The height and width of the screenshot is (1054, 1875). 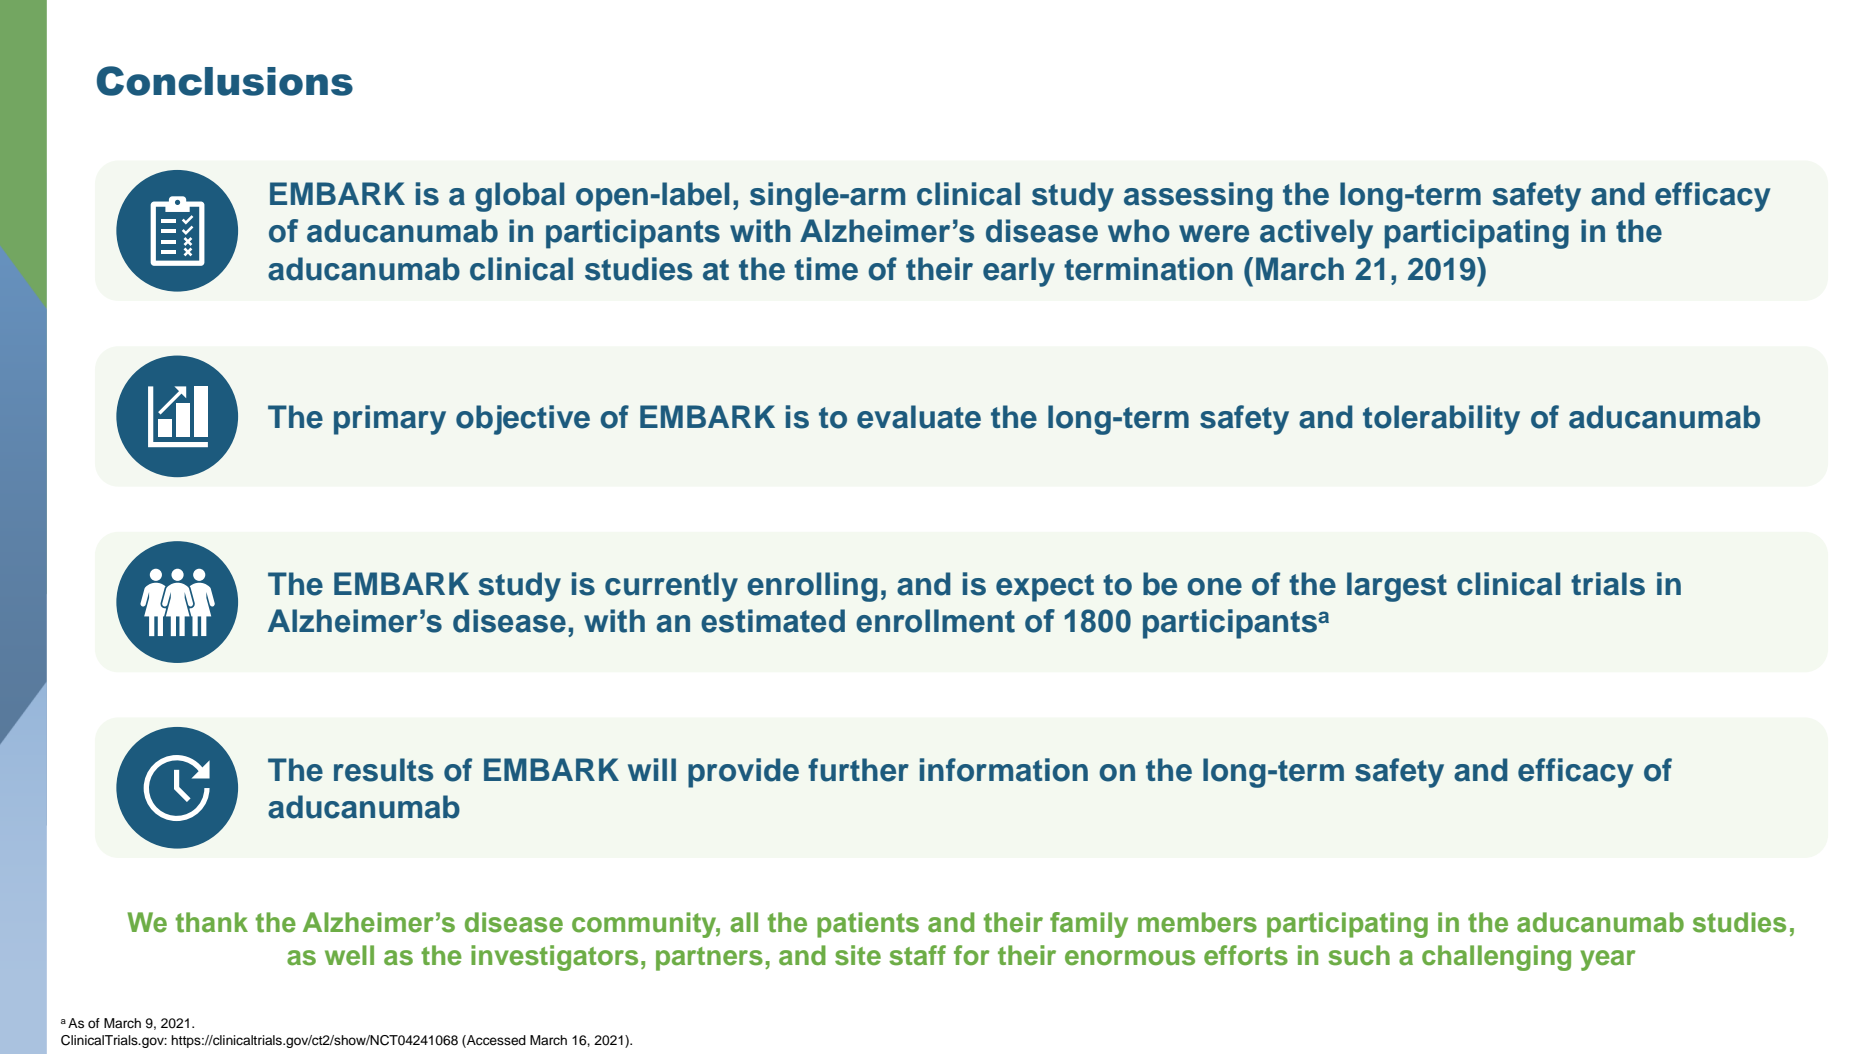 I want to click on well, so click(x=349, y=955).
